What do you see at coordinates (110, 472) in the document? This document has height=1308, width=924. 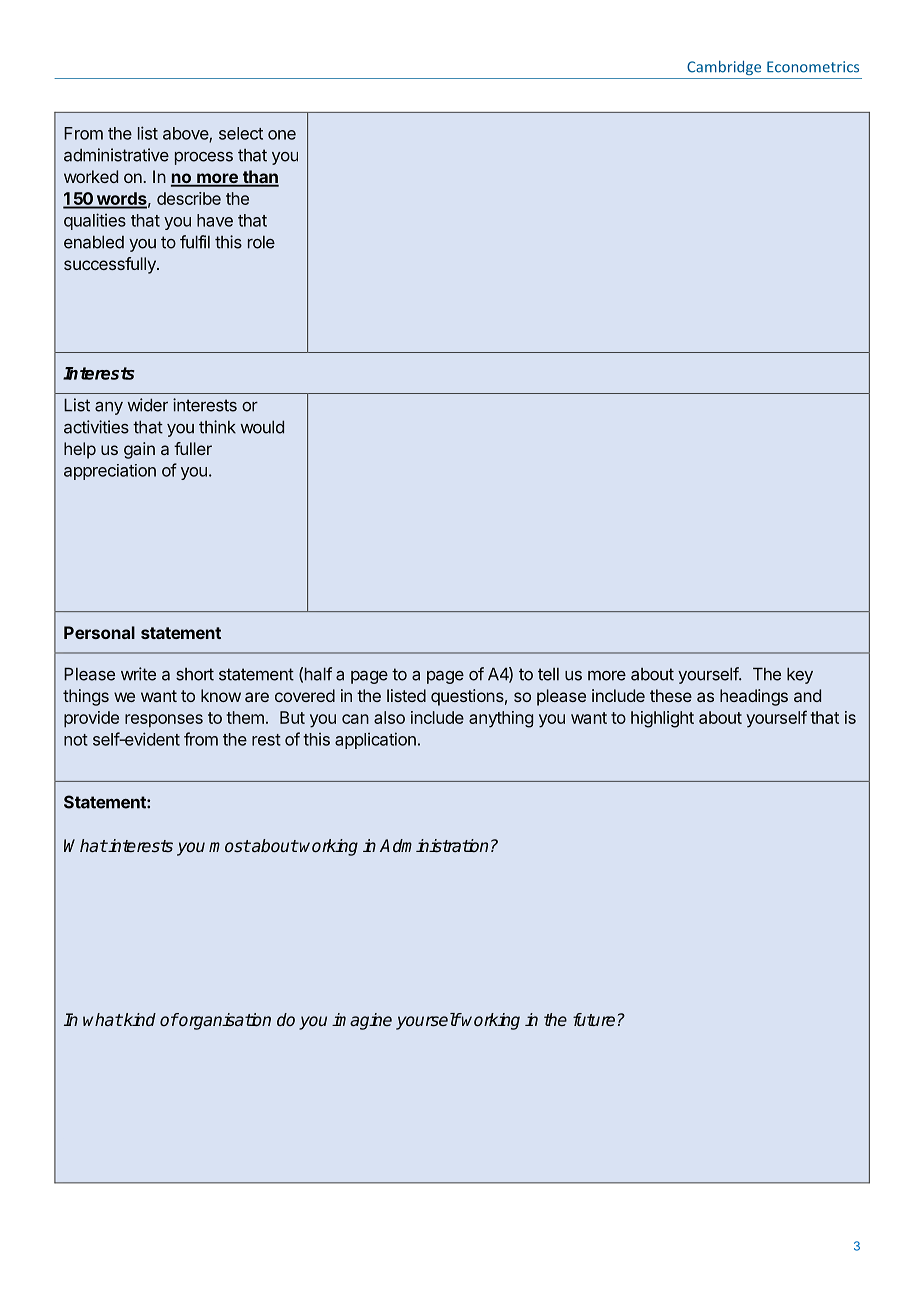 I see `appreciation` at bounding box center [110, 472].
